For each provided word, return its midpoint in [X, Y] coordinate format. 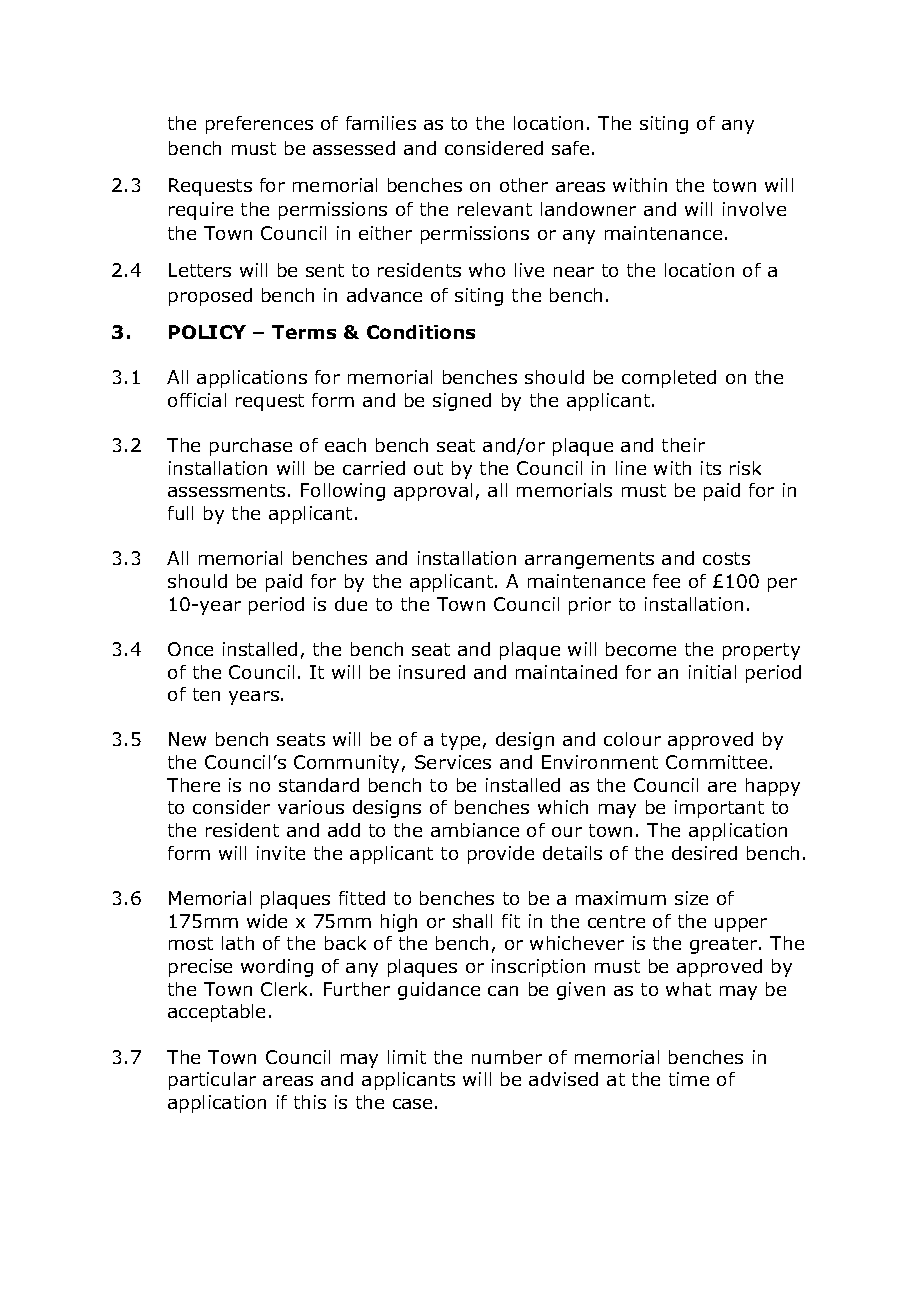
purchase [251, 447]
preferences [259, 125]
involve [754, 209]
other [524, 185]
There [193, 785]
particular [212, 1081]
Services [453, 762]
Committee [716, 762]
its [711, 468]
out [428, 468]
